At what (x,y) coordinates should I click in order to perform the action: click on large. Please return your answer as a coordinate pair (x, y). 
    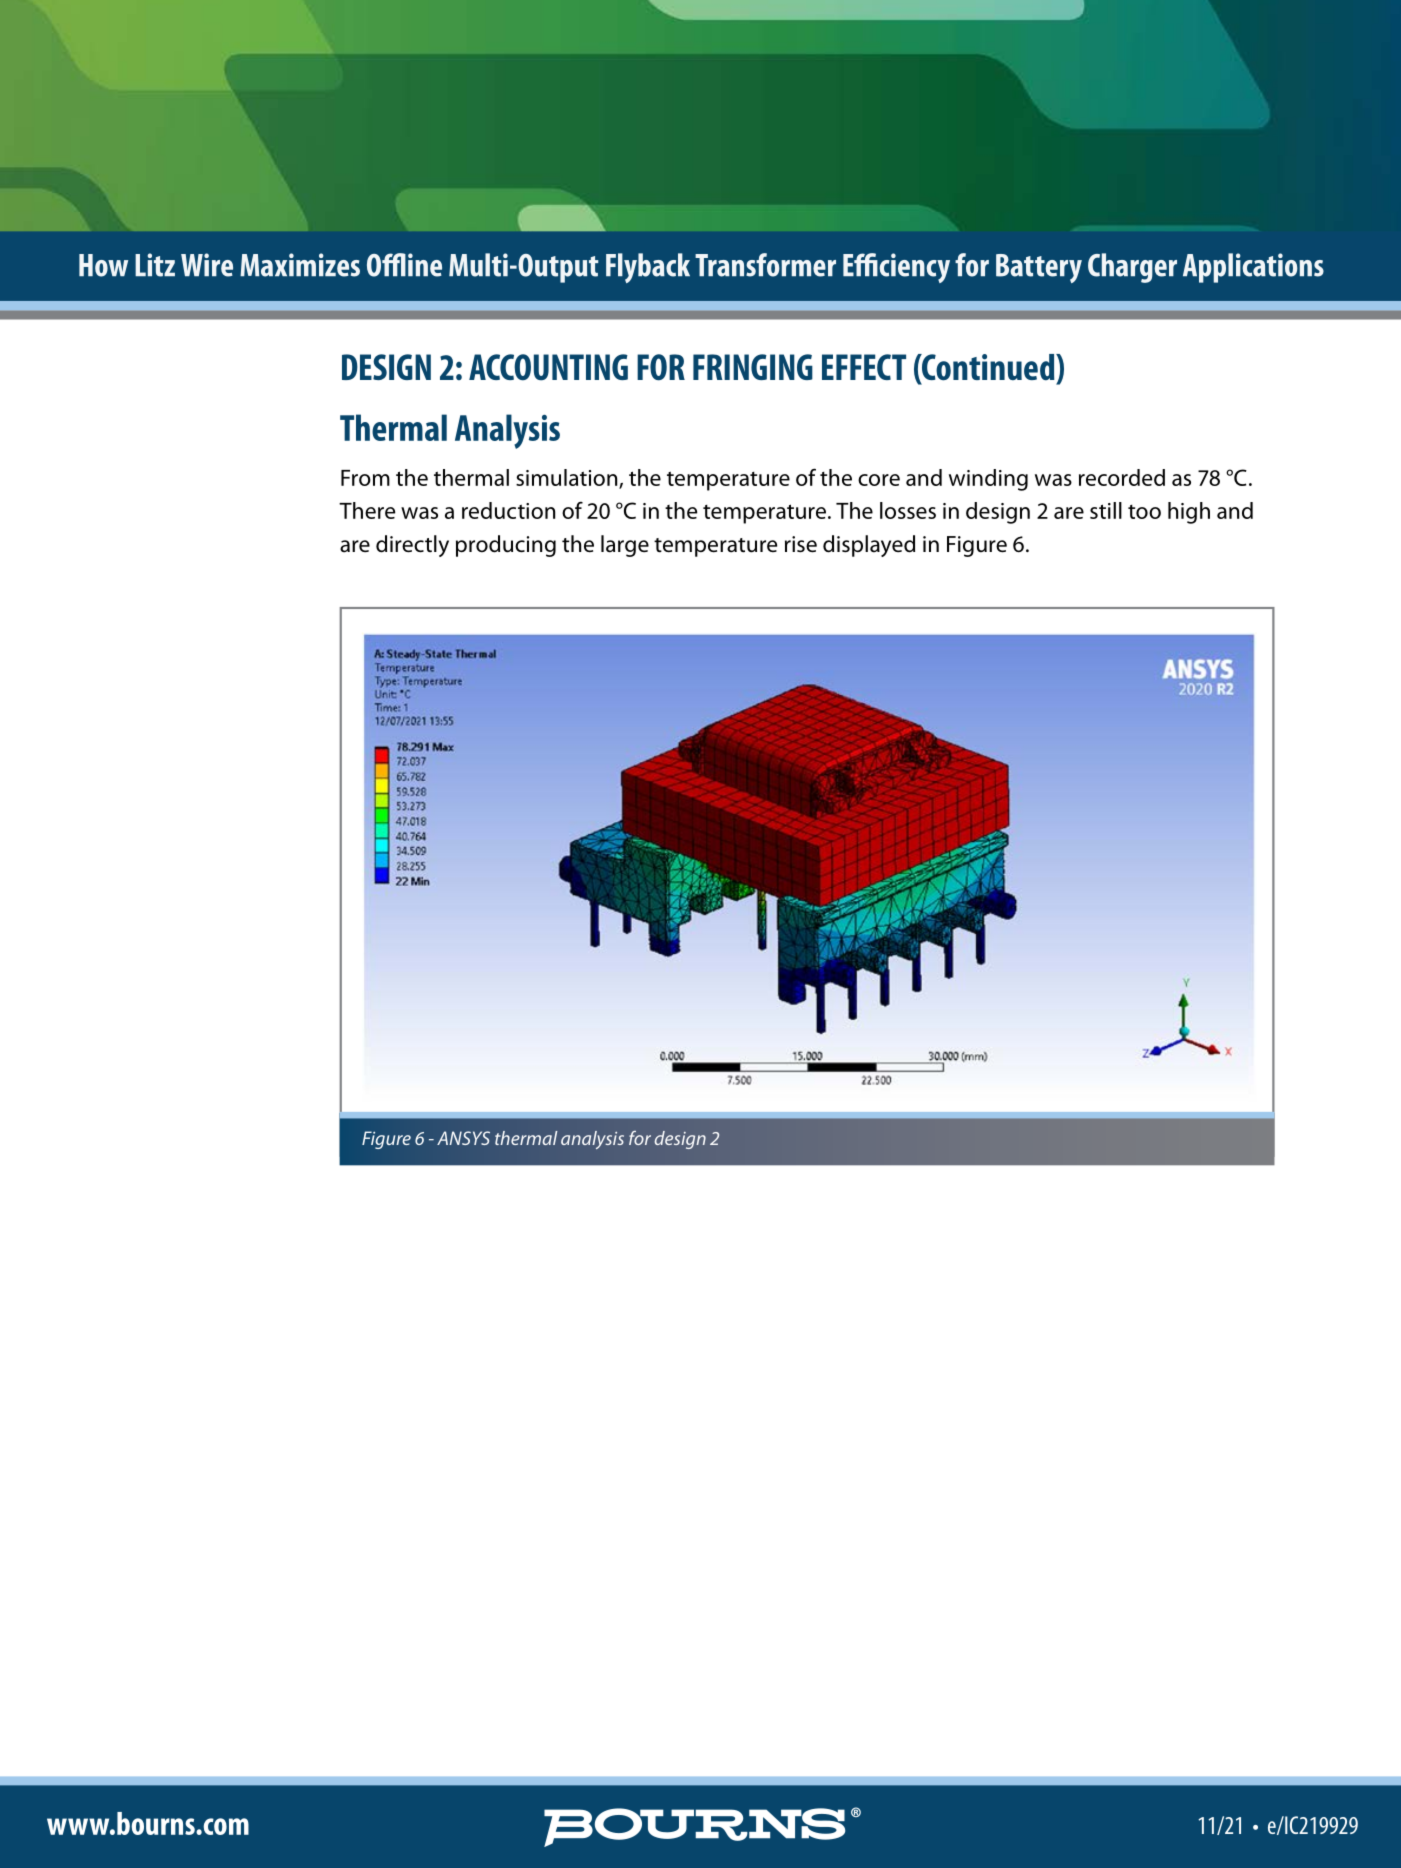
    Looking at the image, I should click on (625, 546).
